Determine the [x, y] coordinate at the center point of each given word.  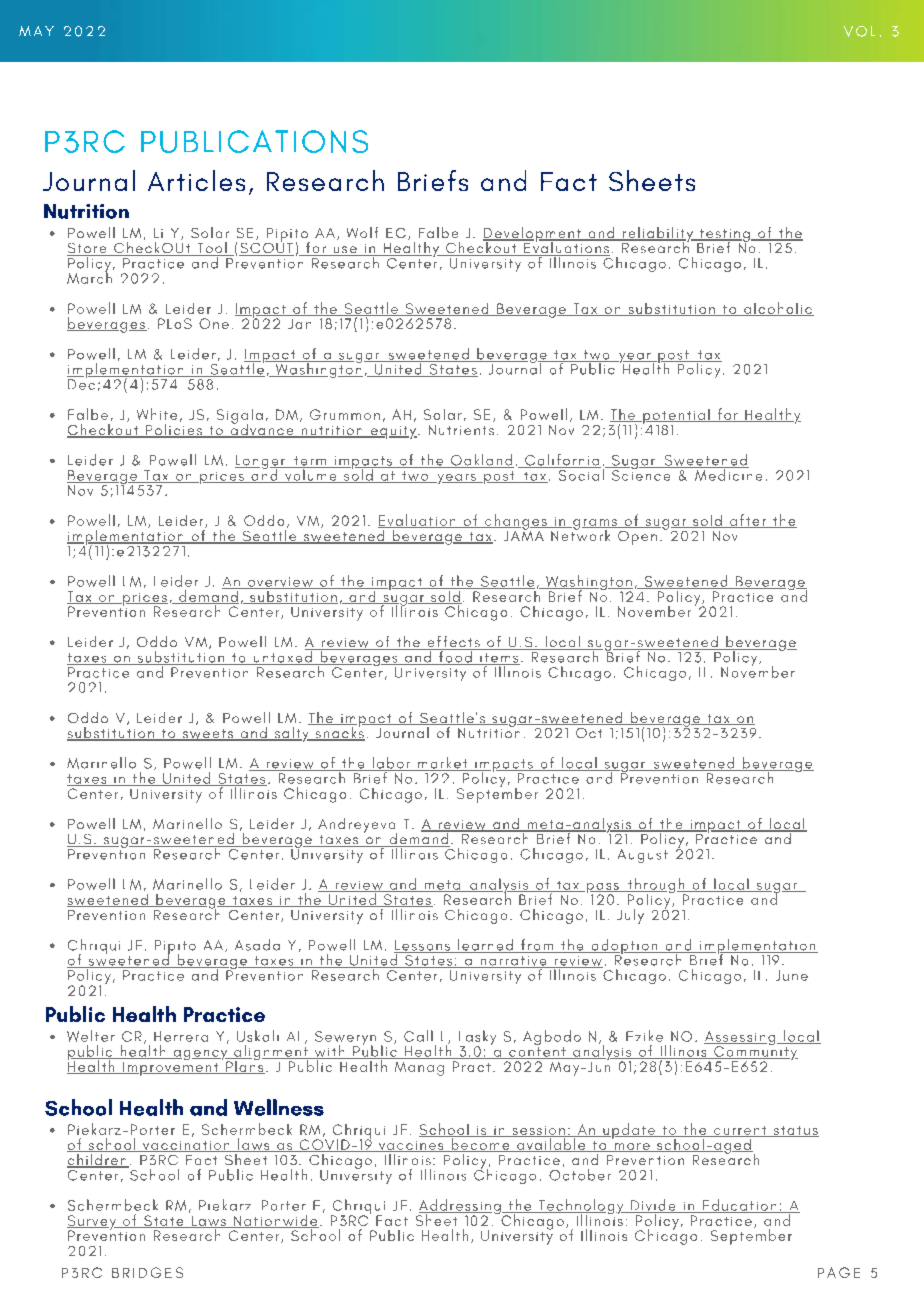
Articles [196, 180]
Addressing [459, 1208]
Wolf [362, 232]
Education [739, 1206]
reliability [657, 236]
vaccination [186, 1146]
